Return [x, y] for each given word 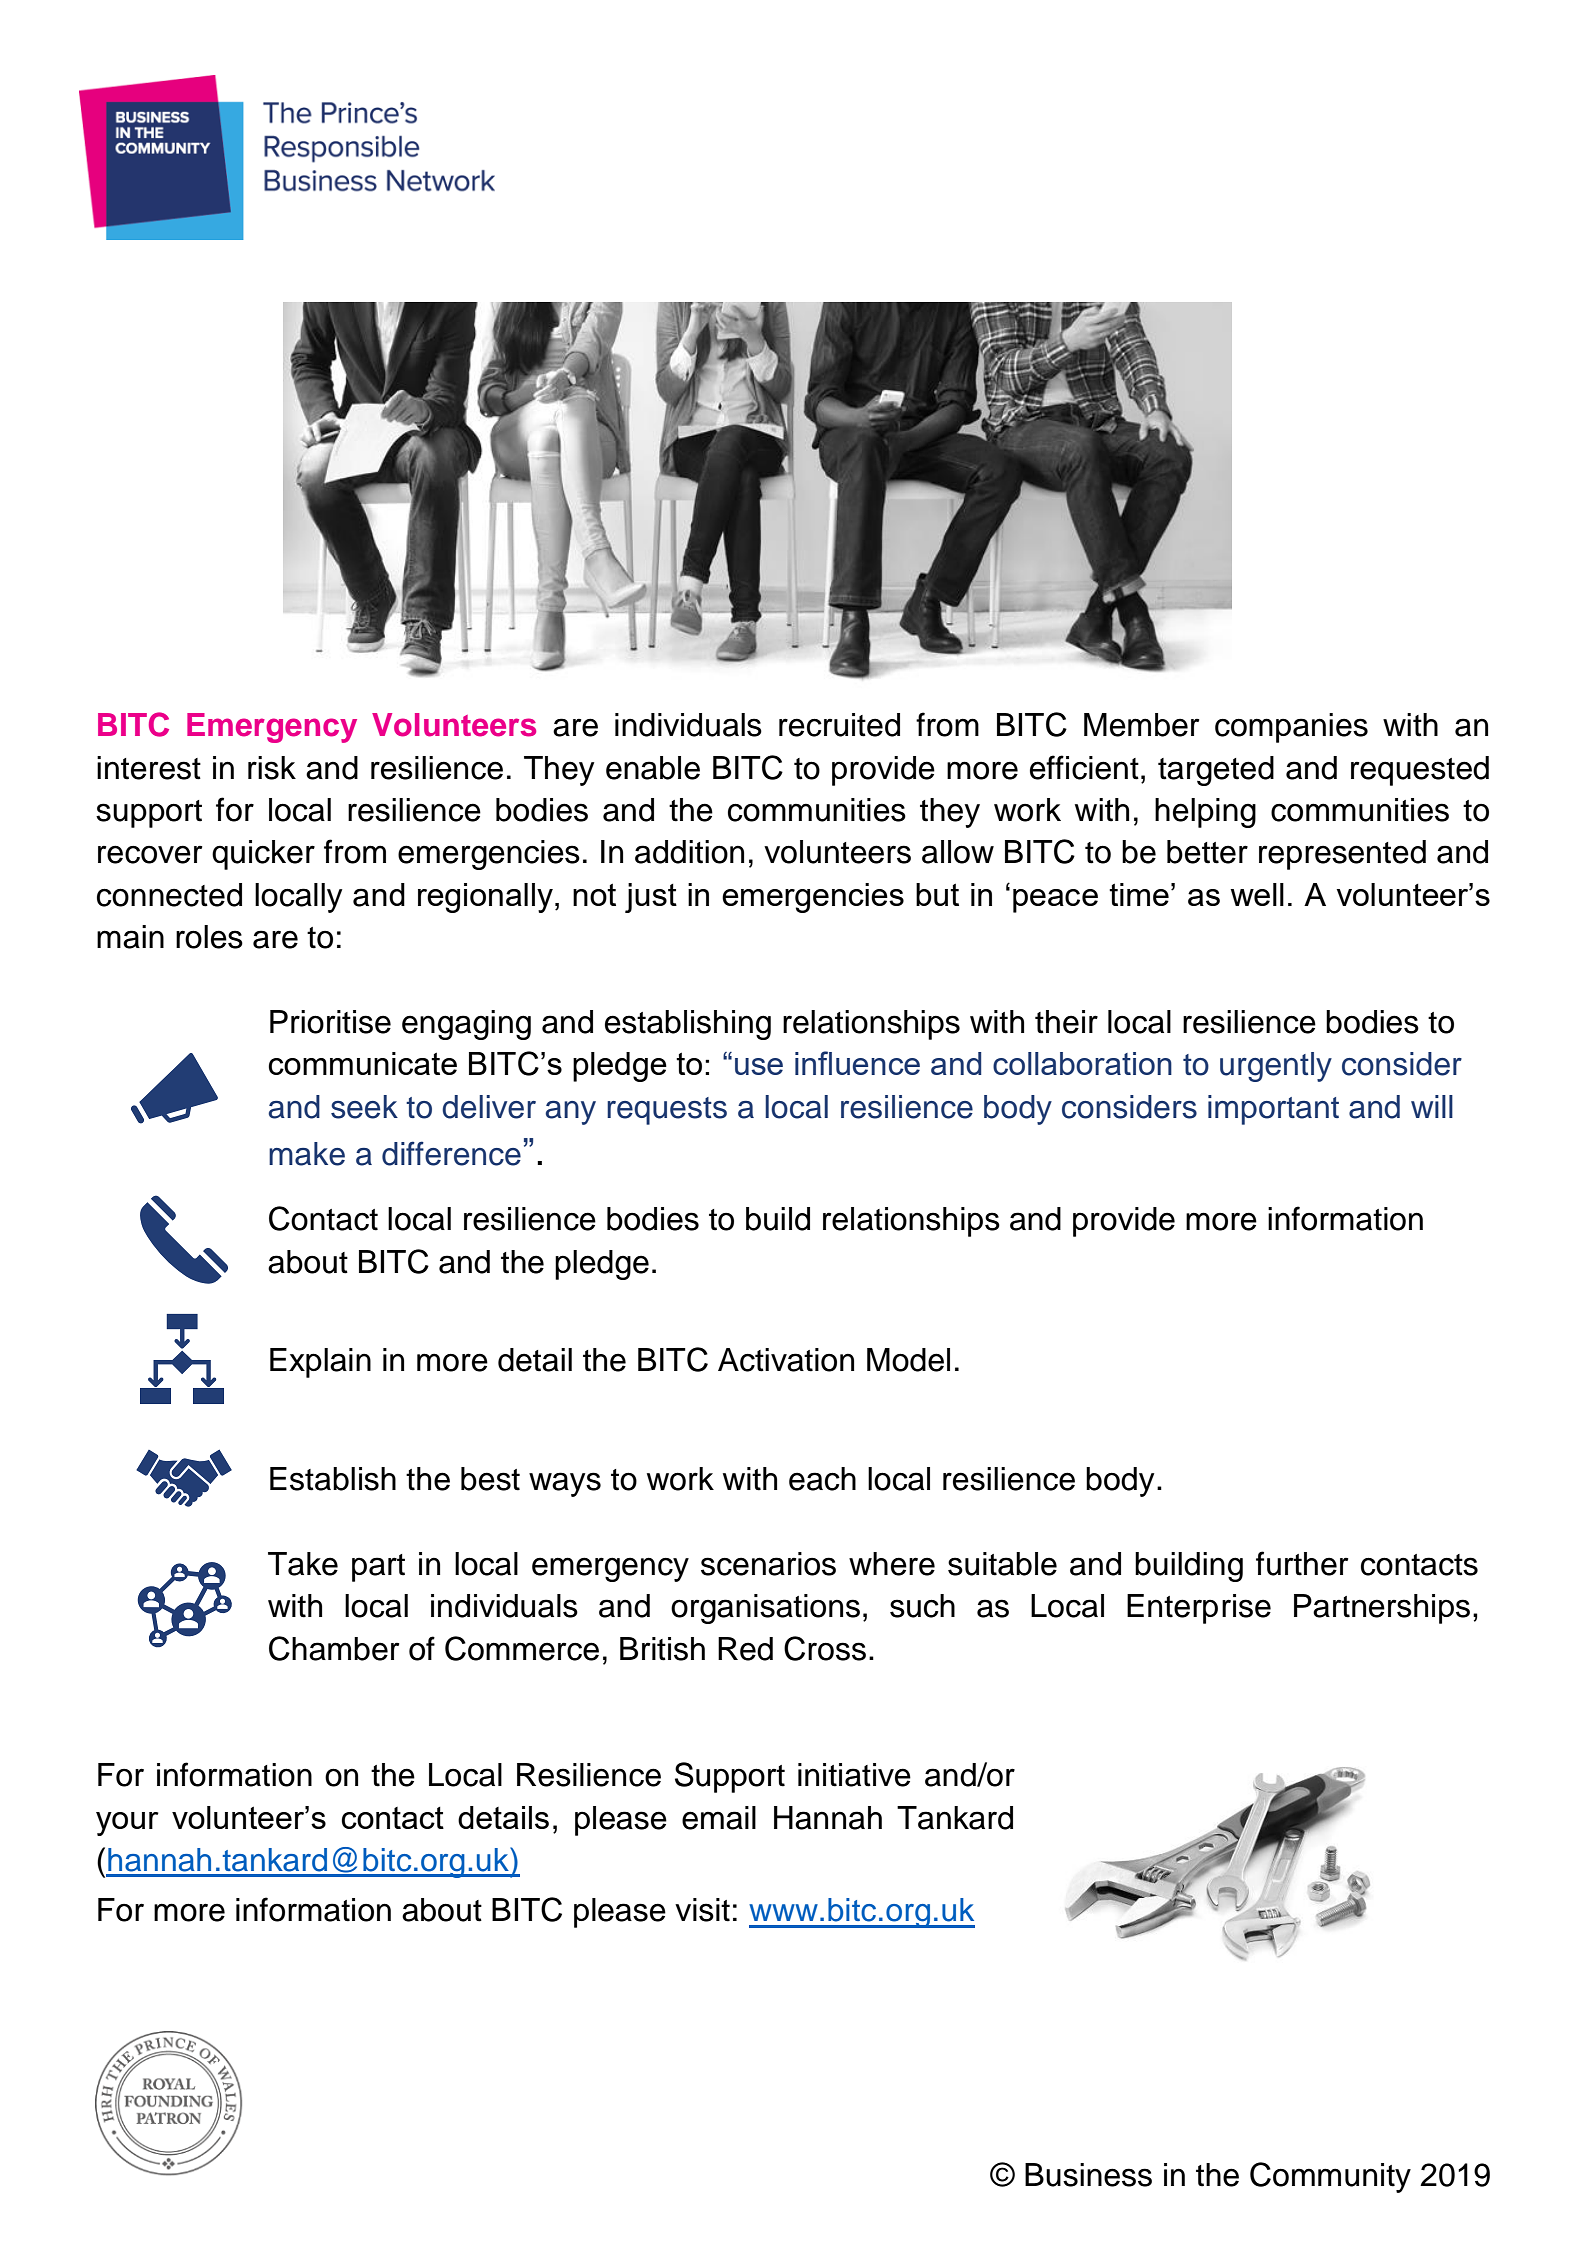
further [1302, 1563]
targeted [1216, 771]
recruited [839, 725]
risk [272, 768]
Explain [320, 1363]
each [822, 1479]
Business [1088, 2175]
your [127, 1824]
